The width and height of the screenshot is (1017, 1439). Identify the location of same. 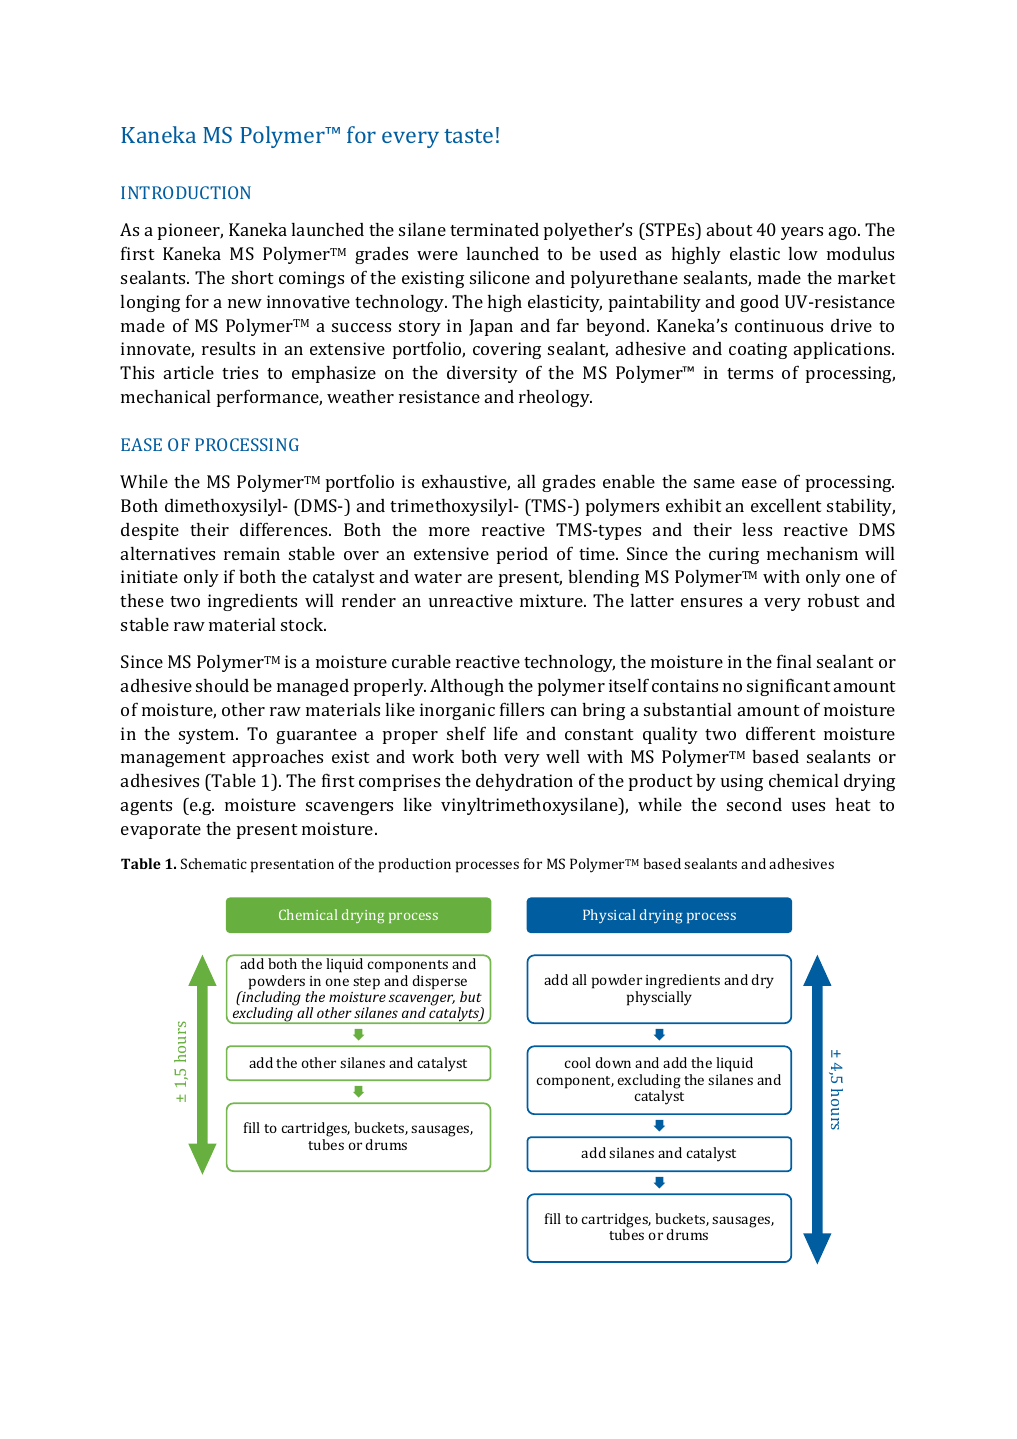
(714, 483).
